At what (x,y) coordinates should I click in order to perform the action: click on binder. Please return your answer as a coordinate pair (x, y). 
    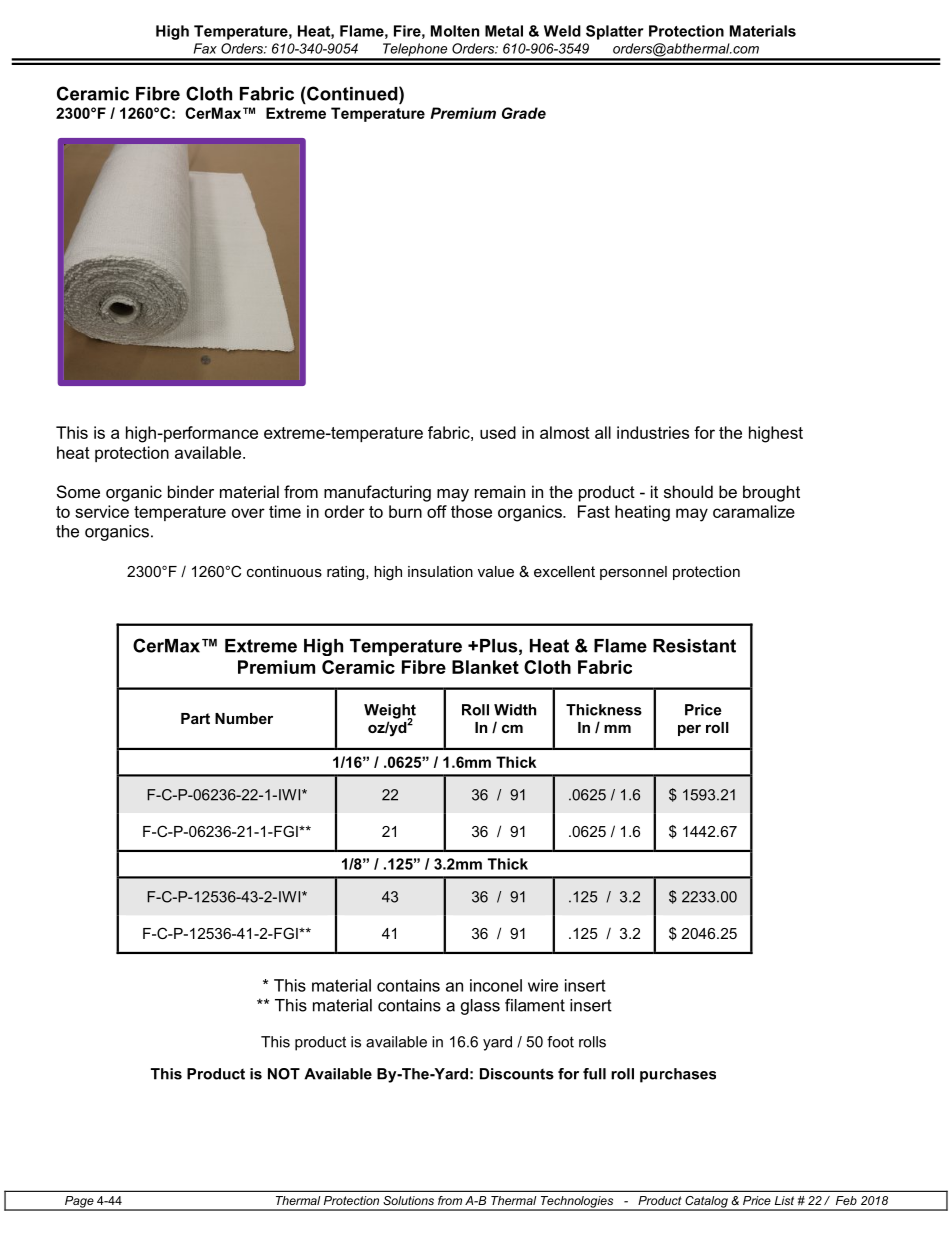
    Looking at the image, I should click on (191, 491).
